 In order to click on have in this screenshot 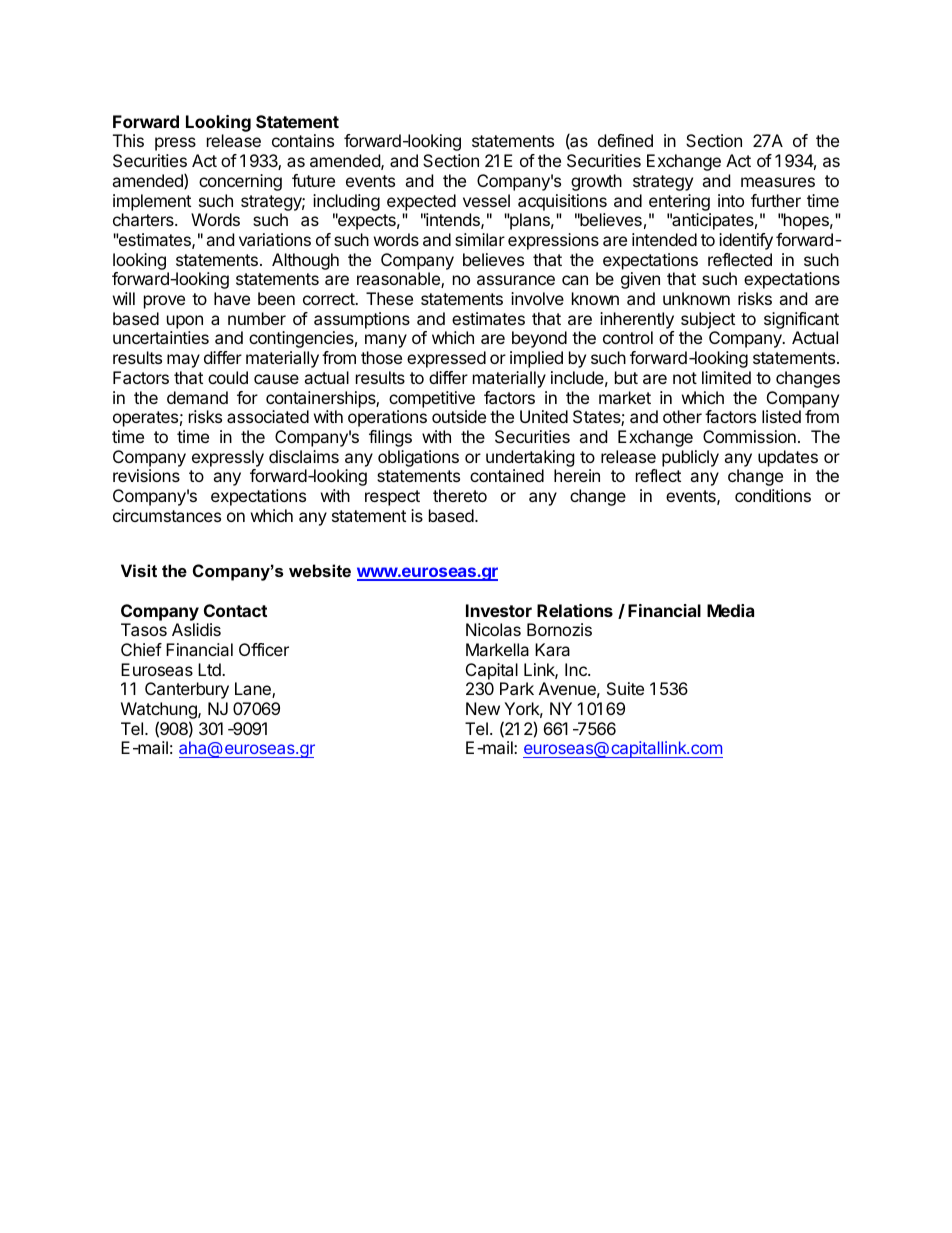, I will do `click(232, 298)`.
